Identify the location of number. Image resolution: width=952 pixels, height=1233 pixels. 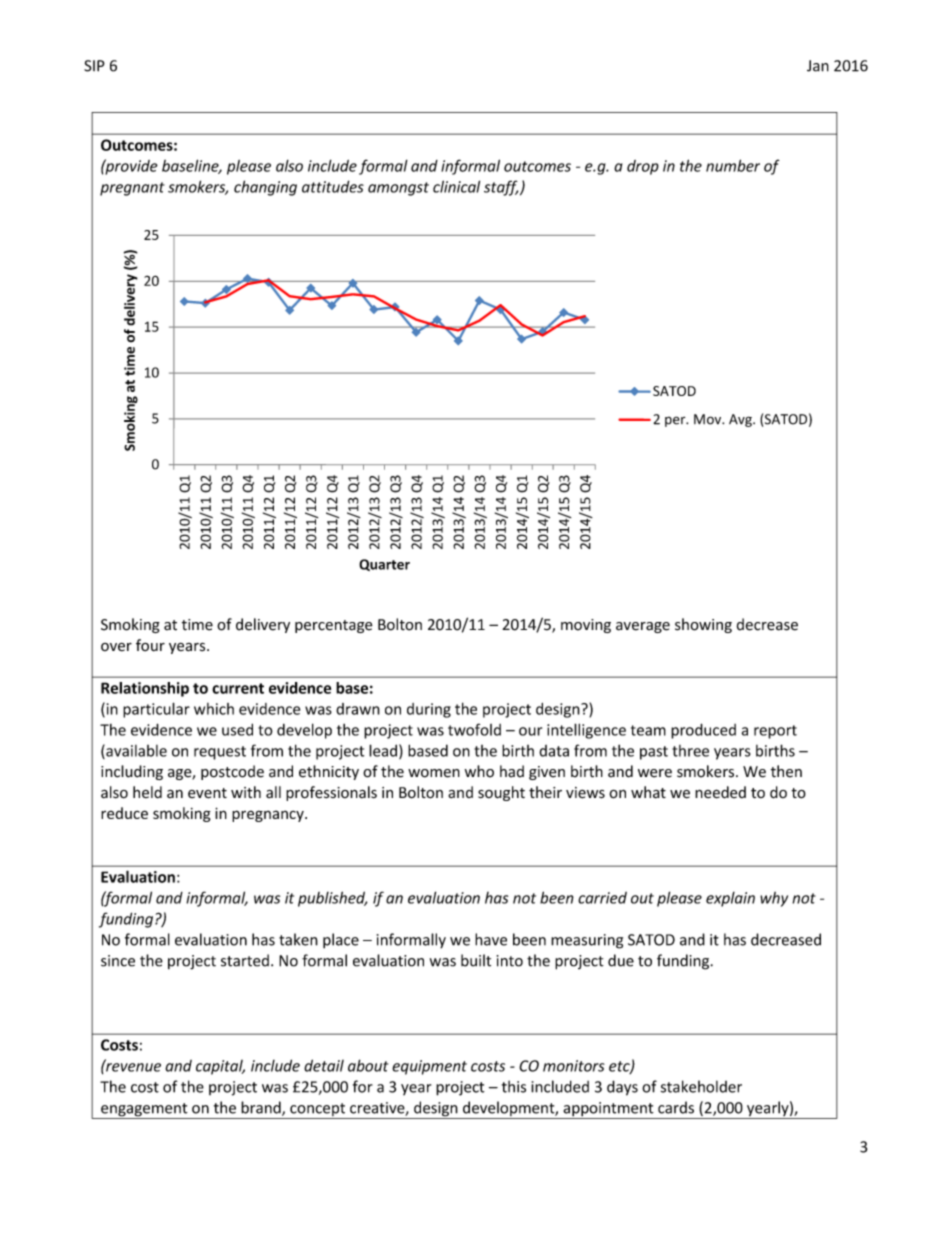
(733, 165).
